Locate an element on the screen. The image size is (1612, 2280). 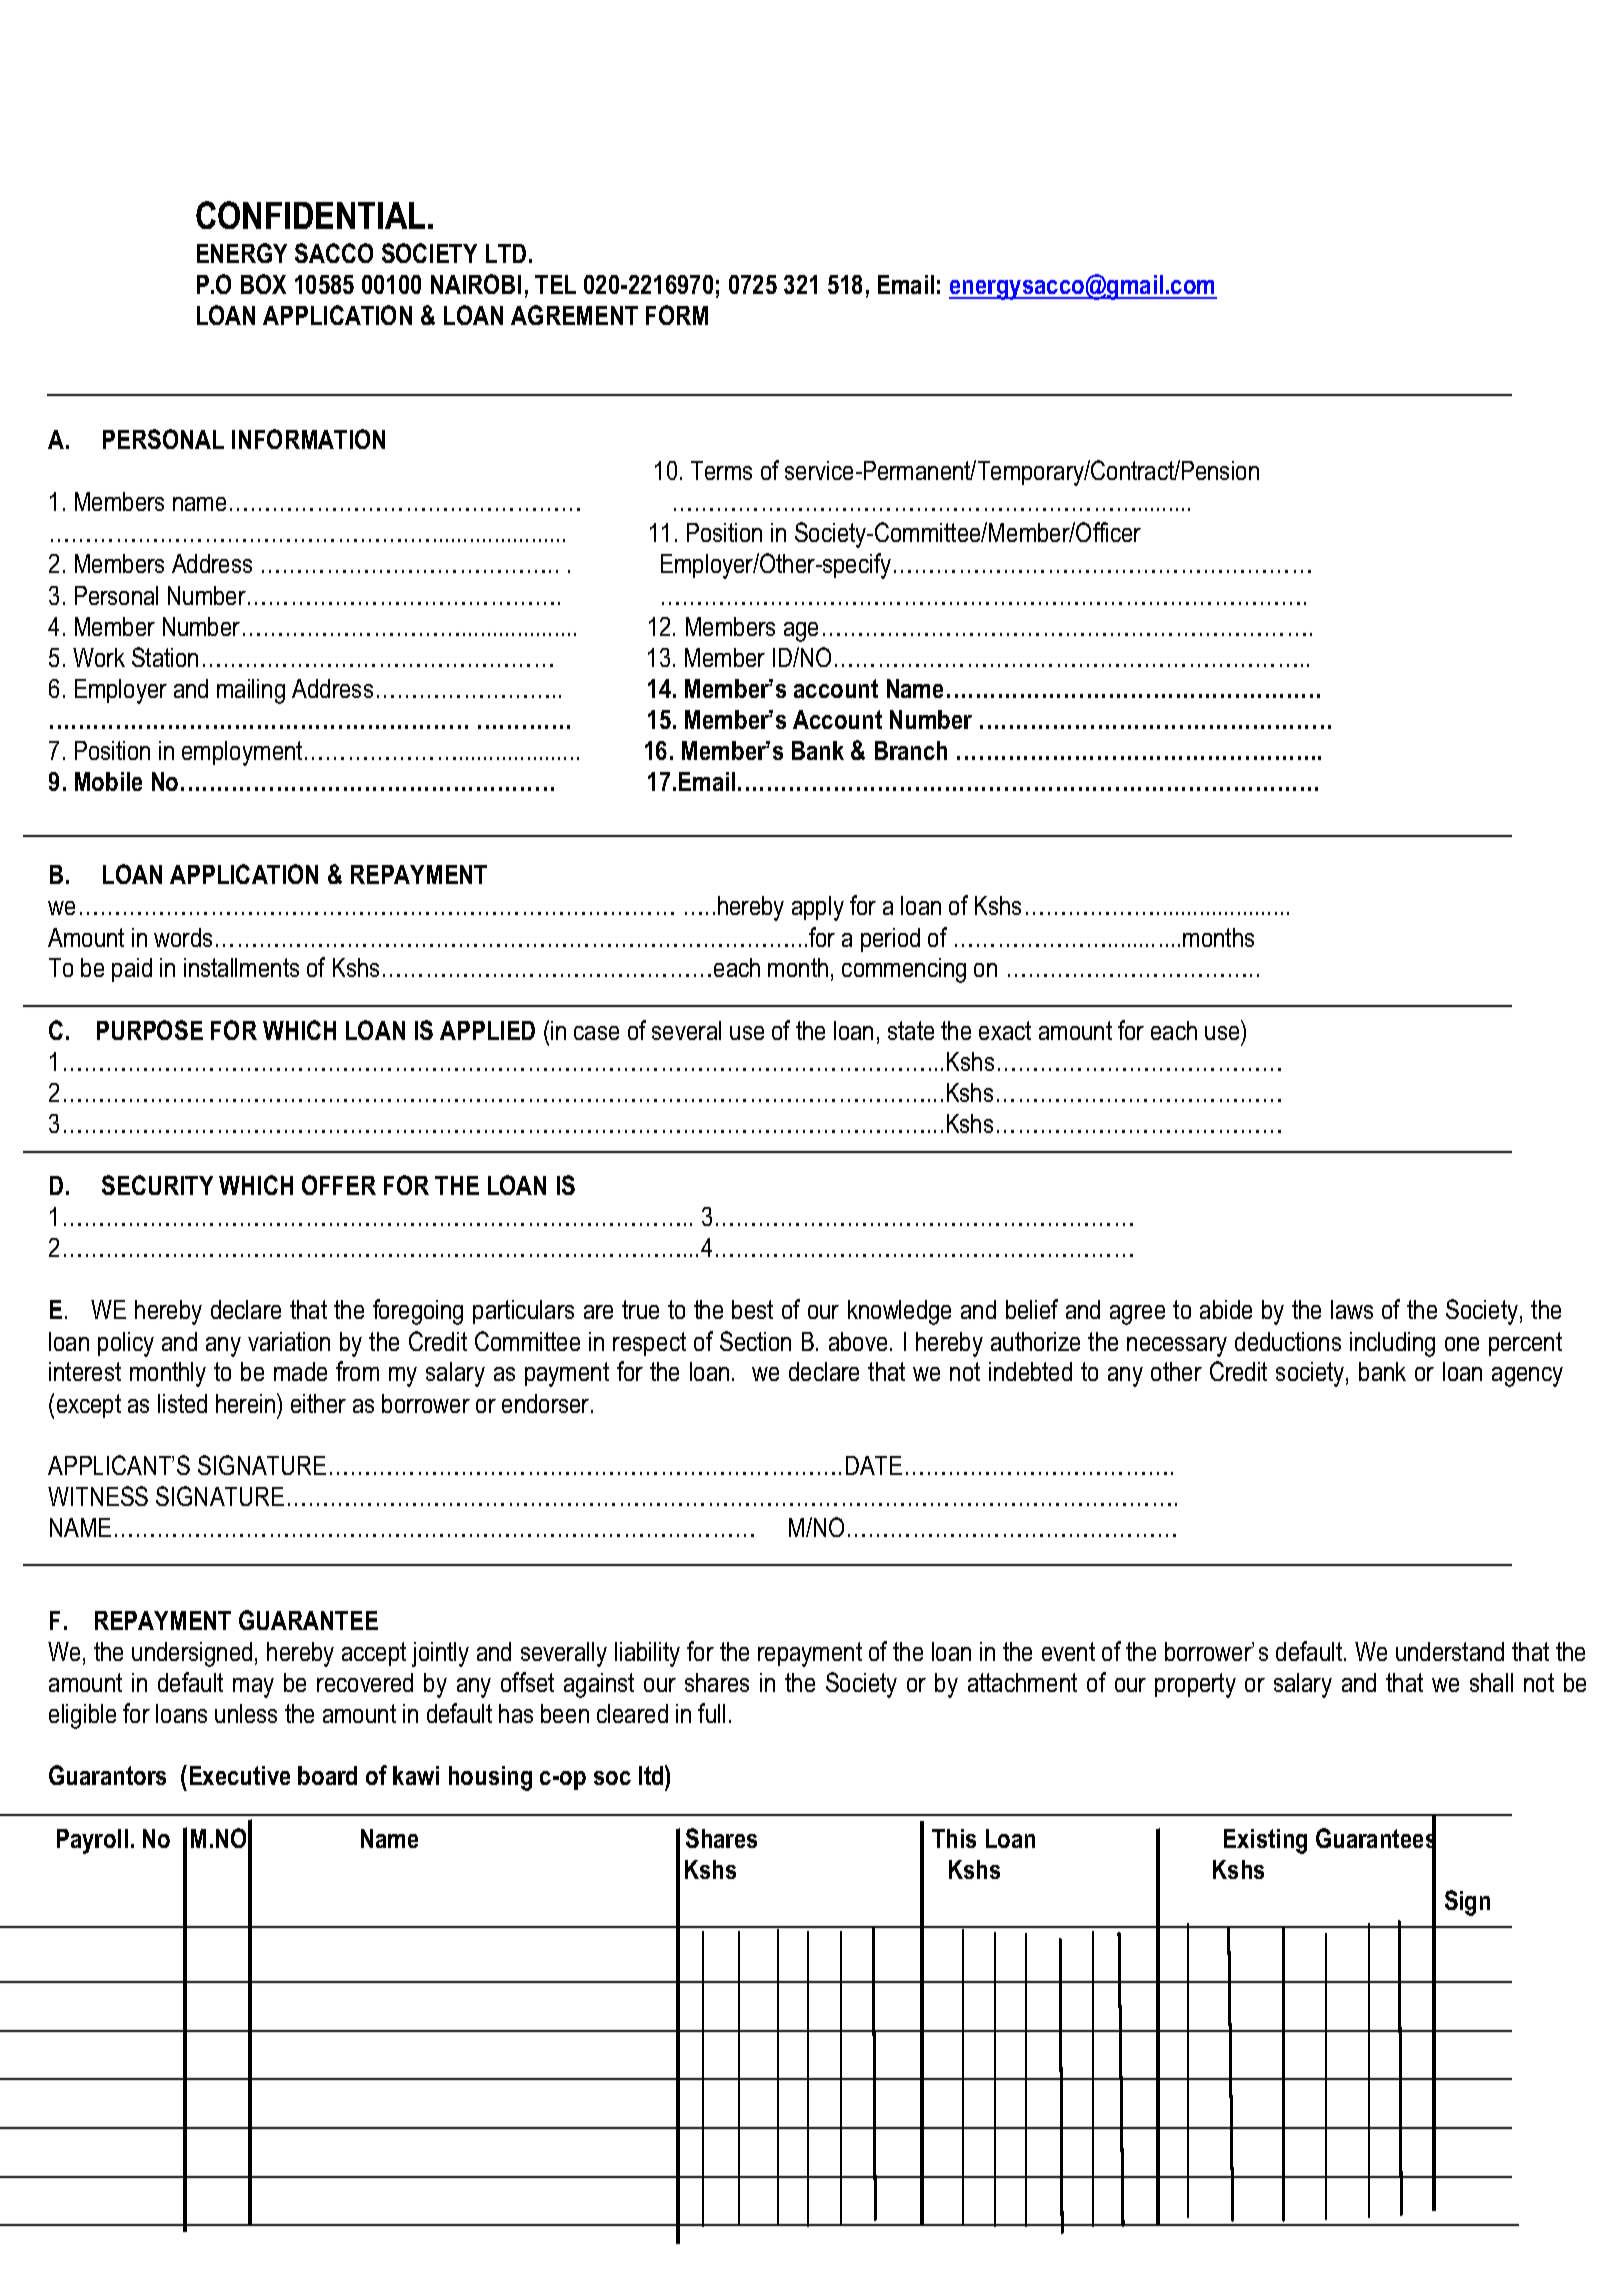
period is located at coordinates (890, 940).
